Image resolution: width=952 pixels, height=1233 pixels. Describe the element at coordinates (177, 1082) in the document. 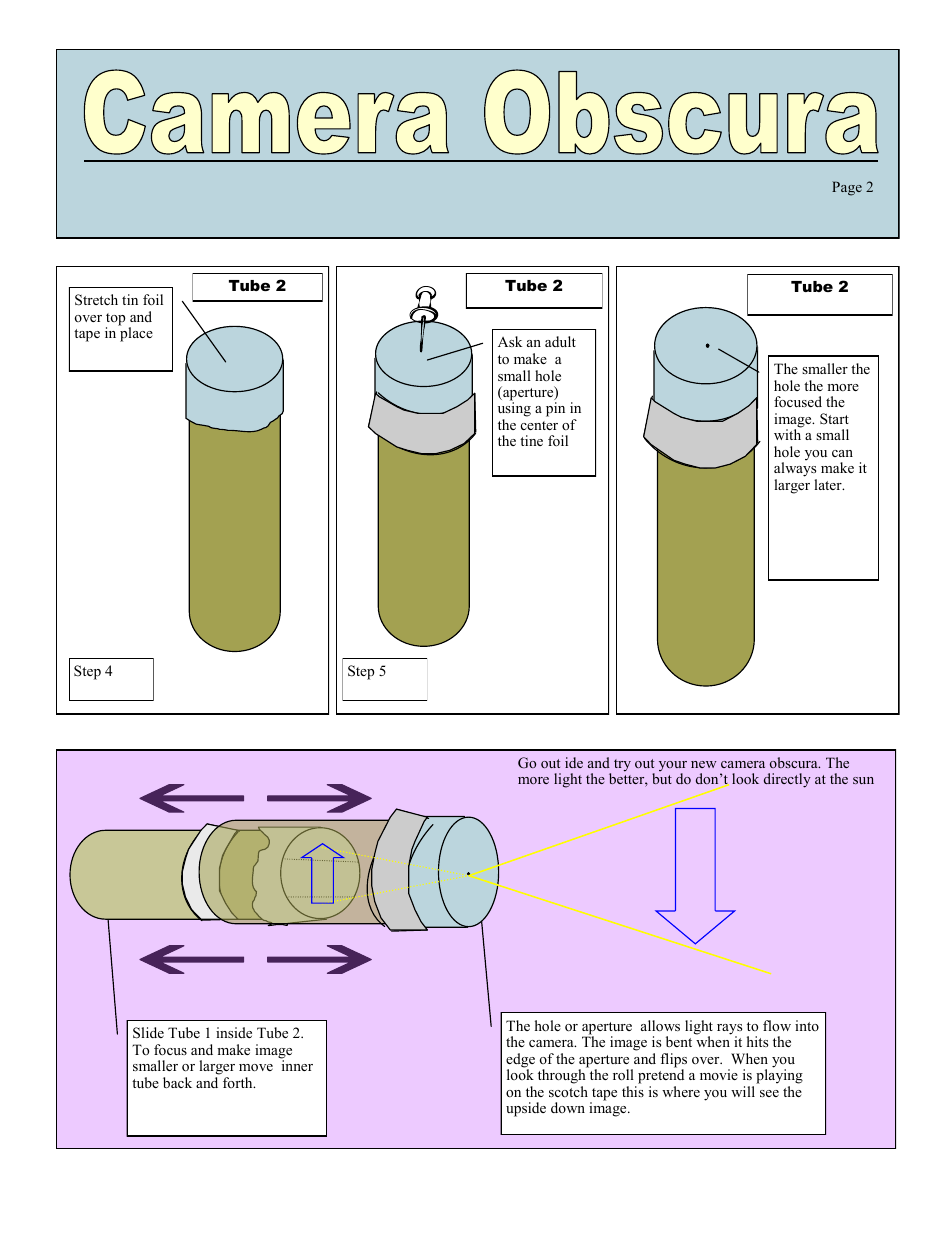

I see `back` at that location.
